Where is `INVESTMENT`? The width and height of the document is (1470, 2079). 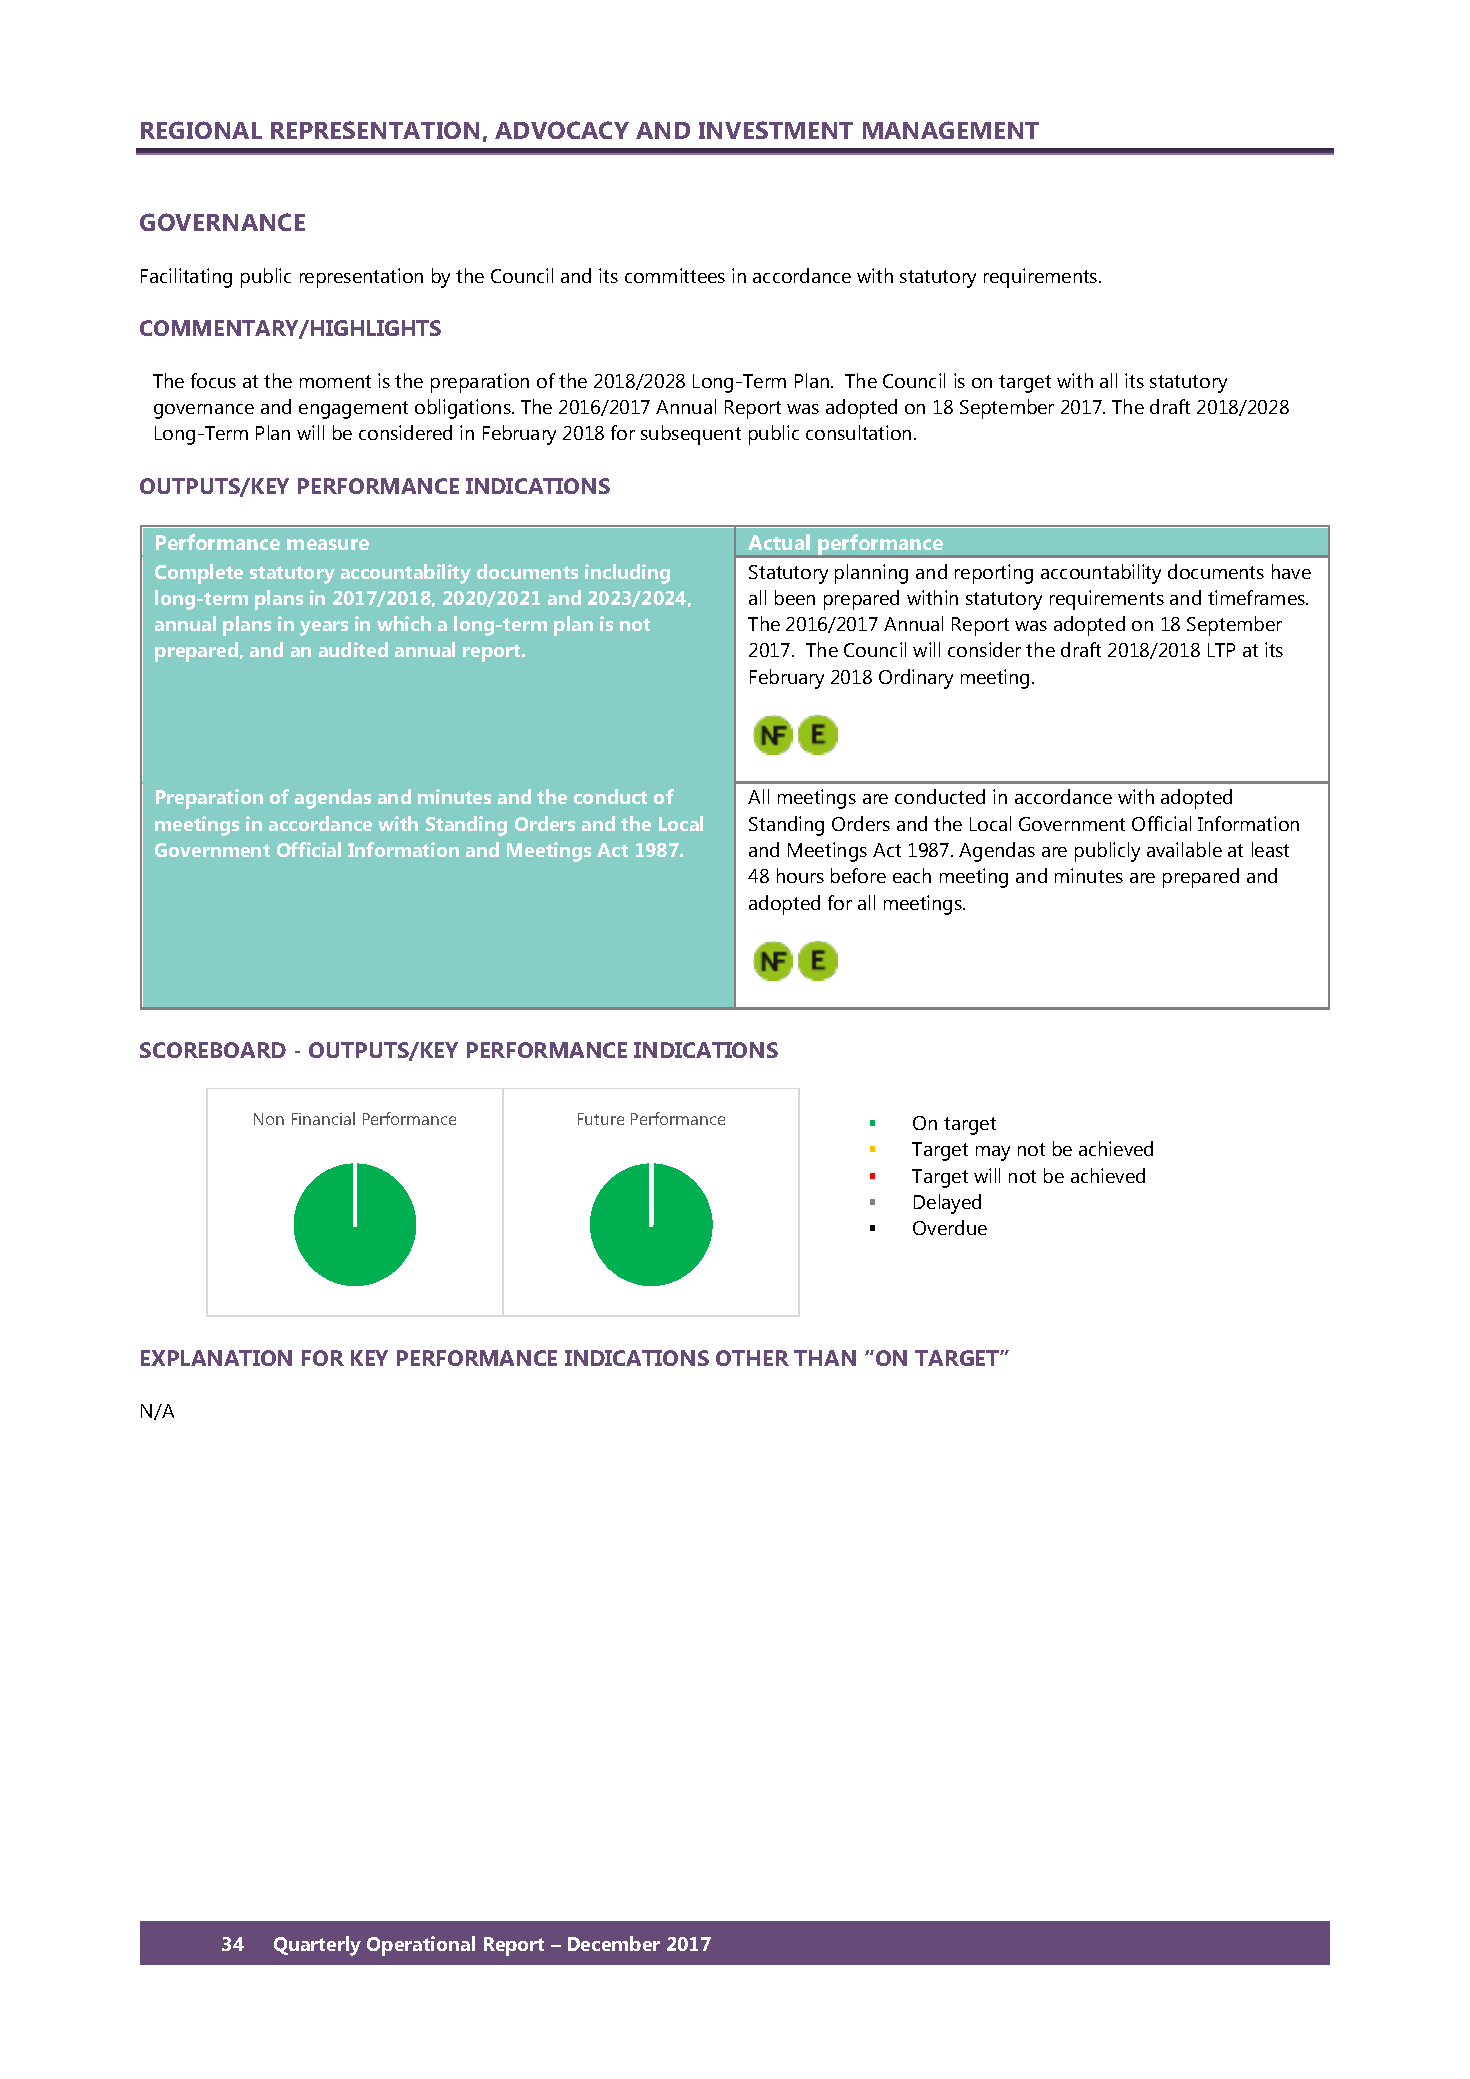 INVESTMENT is located at coordinates (776, 130).
